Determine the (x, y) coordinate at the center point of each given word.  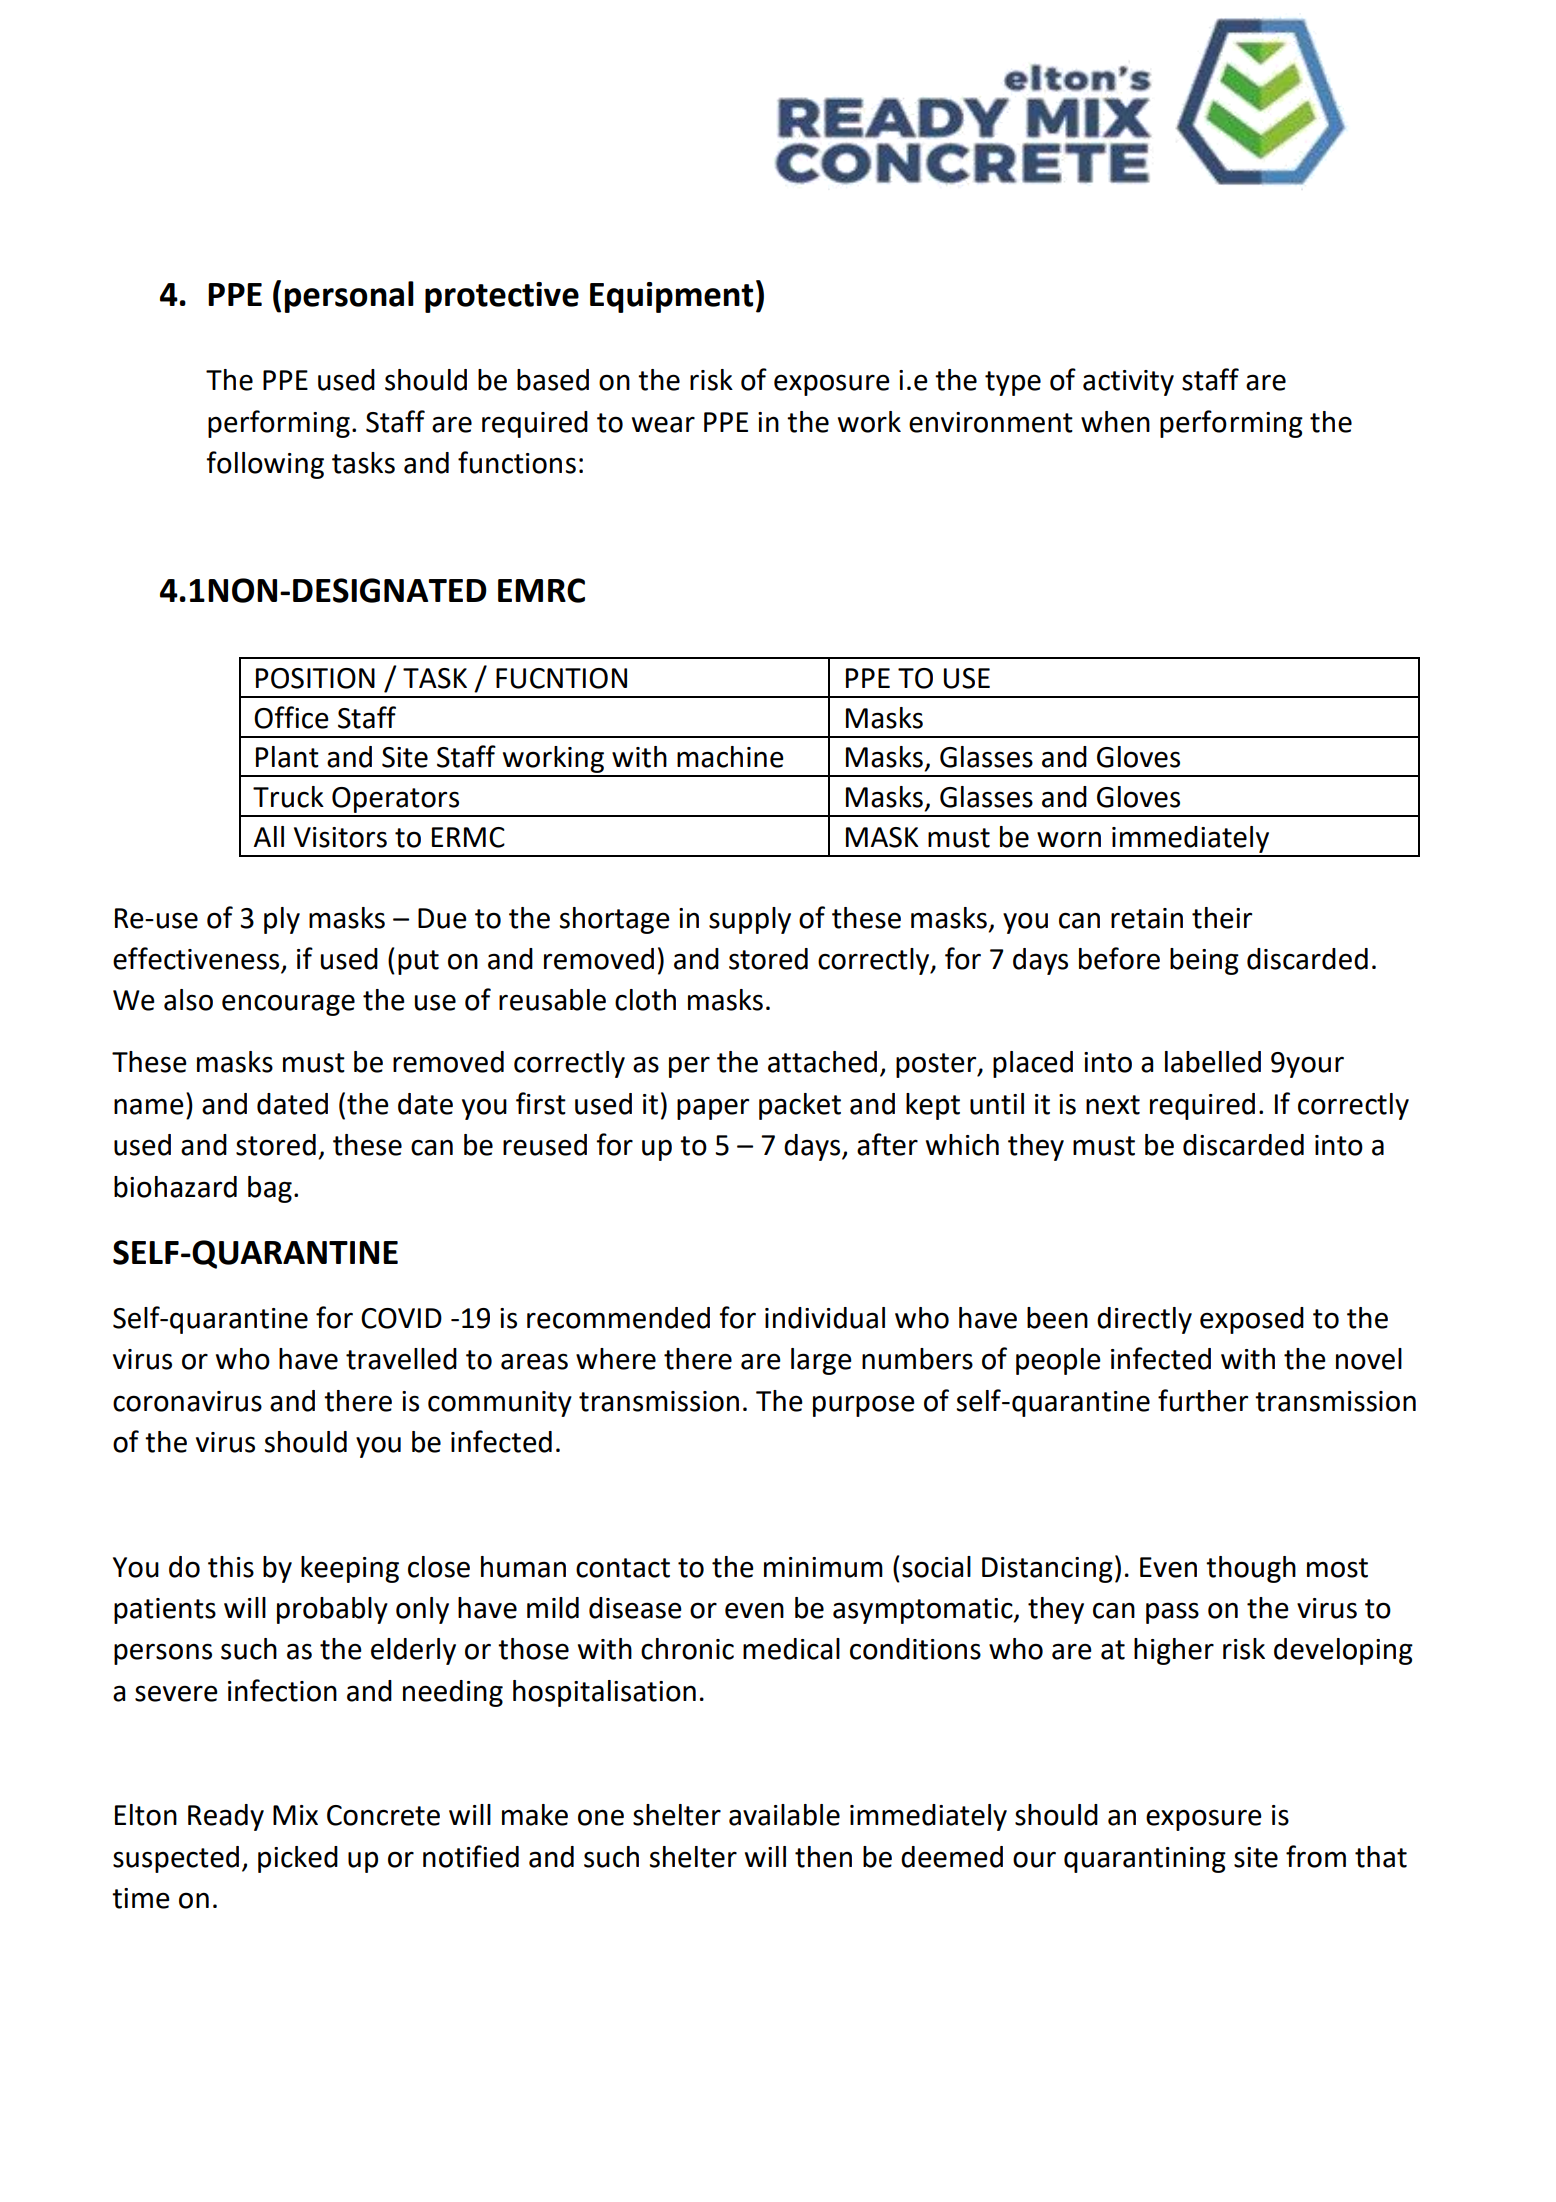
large (821, 1361)
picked (298, 1859)
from (1316, 1856)
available (784, 1815)
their (1222, 918)
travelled (401, 1359)
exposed (1252, 1320)
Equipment (671, 297)
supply (750, 920)
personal (349, 297)
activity (1128, 383)
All (269, 836)
